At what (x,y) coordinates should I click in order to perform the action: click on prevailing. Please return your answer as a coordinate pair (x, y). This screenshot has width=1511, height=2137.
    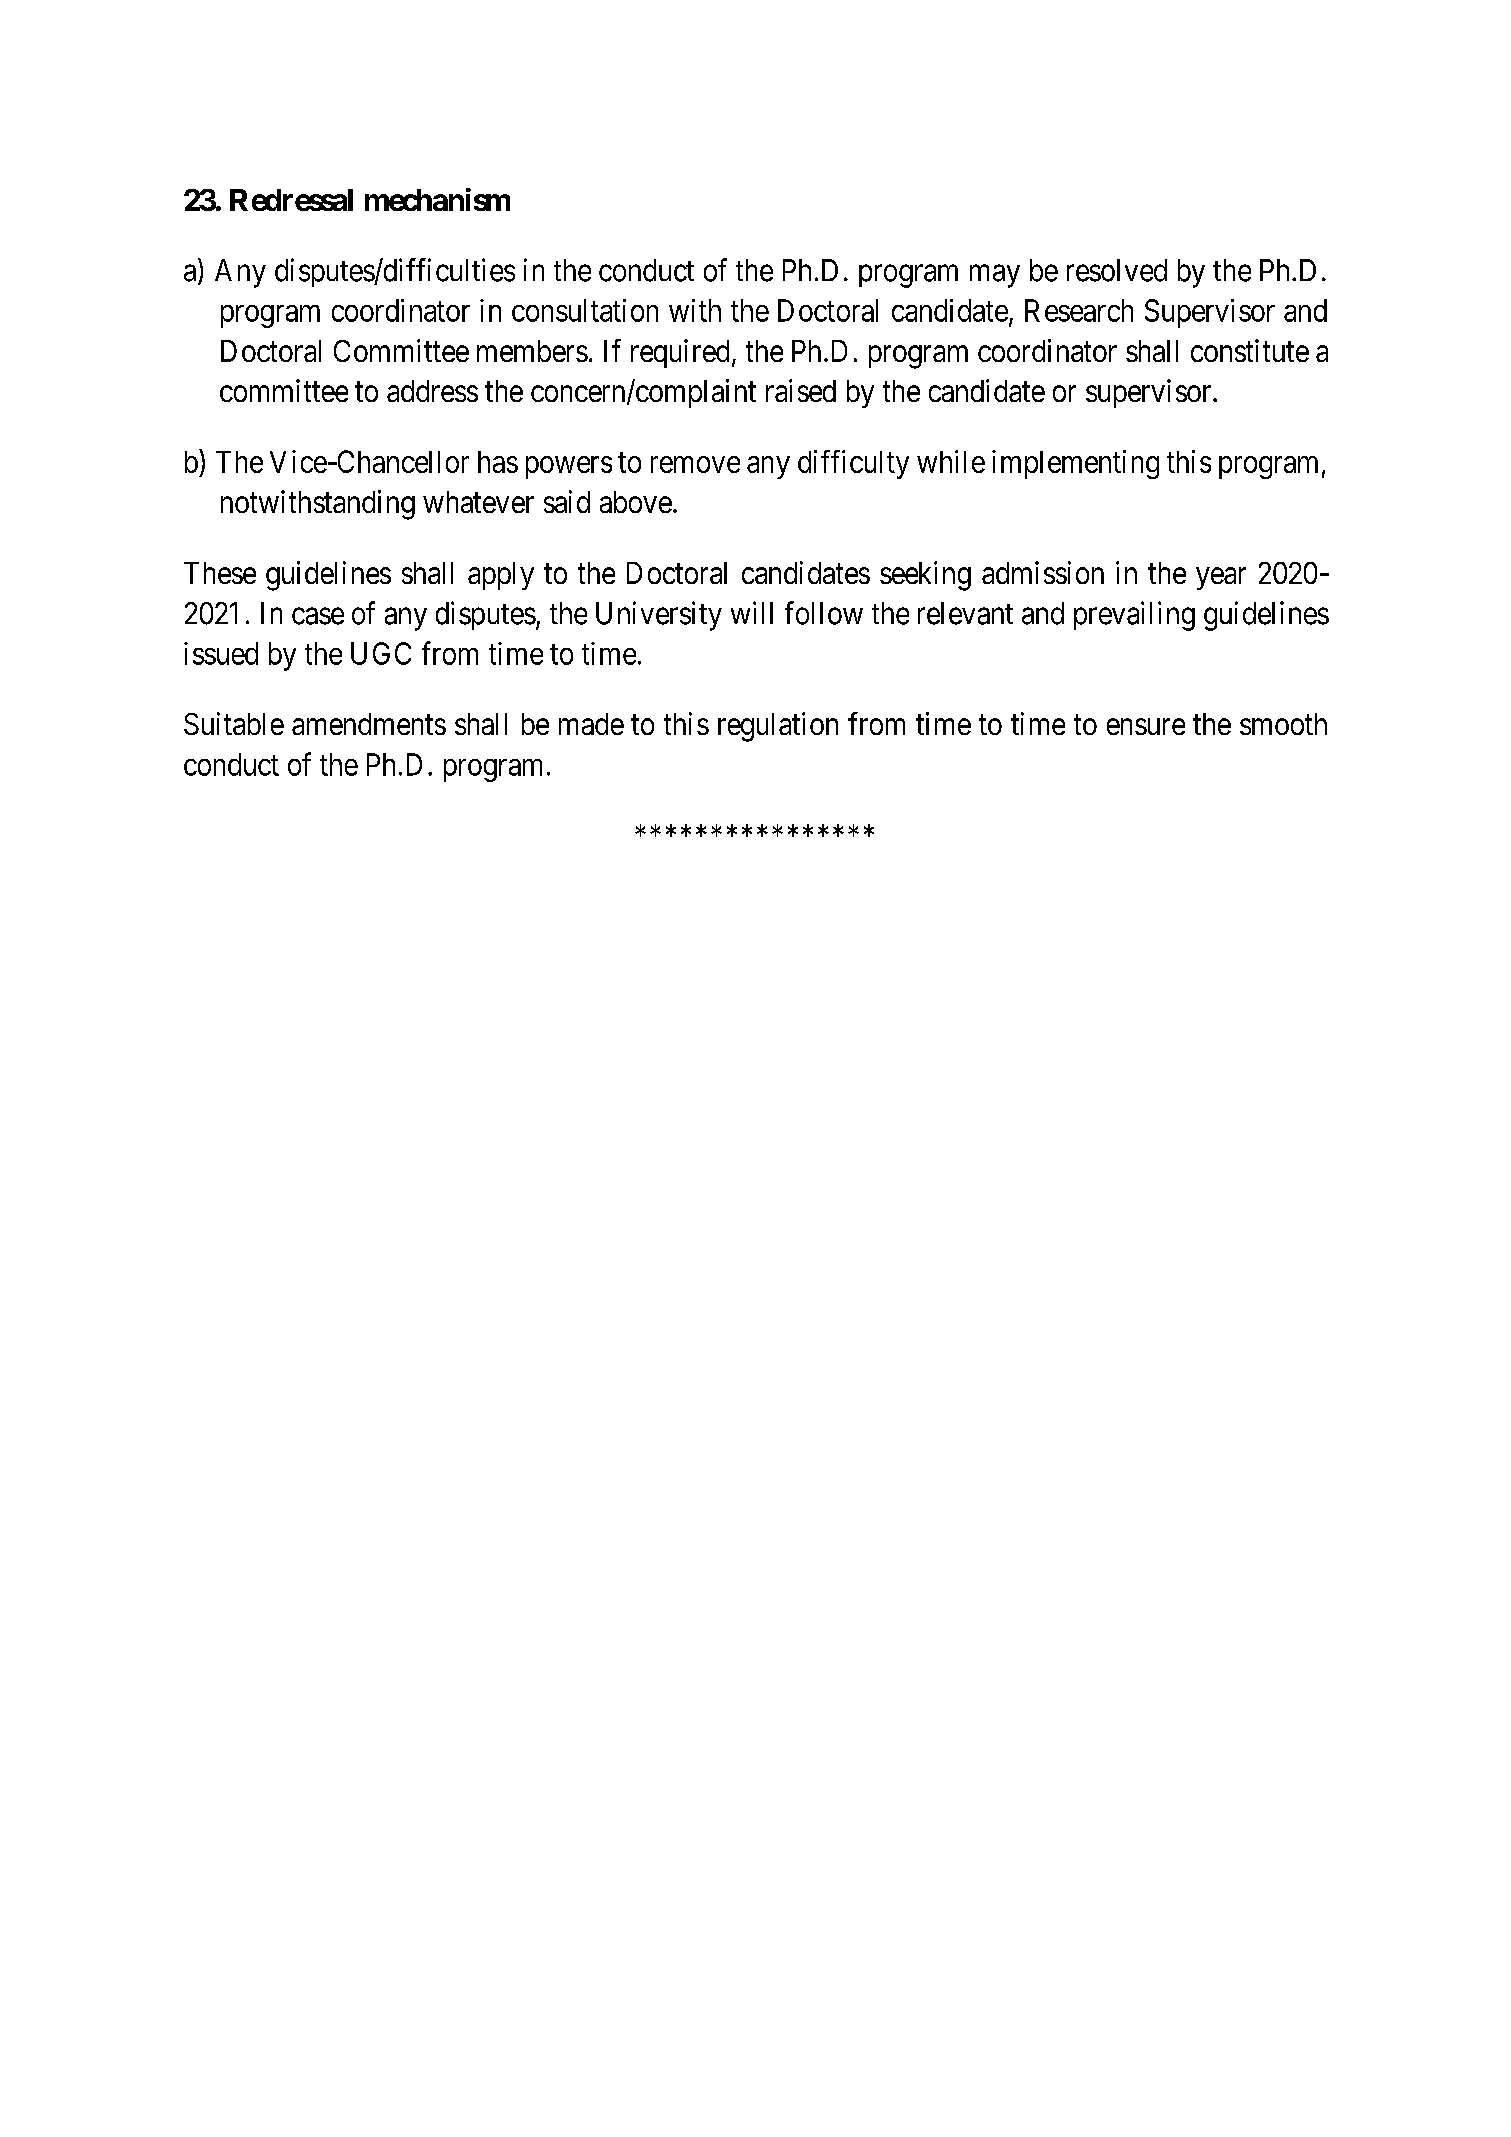
    Looking at the image, I should click on (1134, 616).
